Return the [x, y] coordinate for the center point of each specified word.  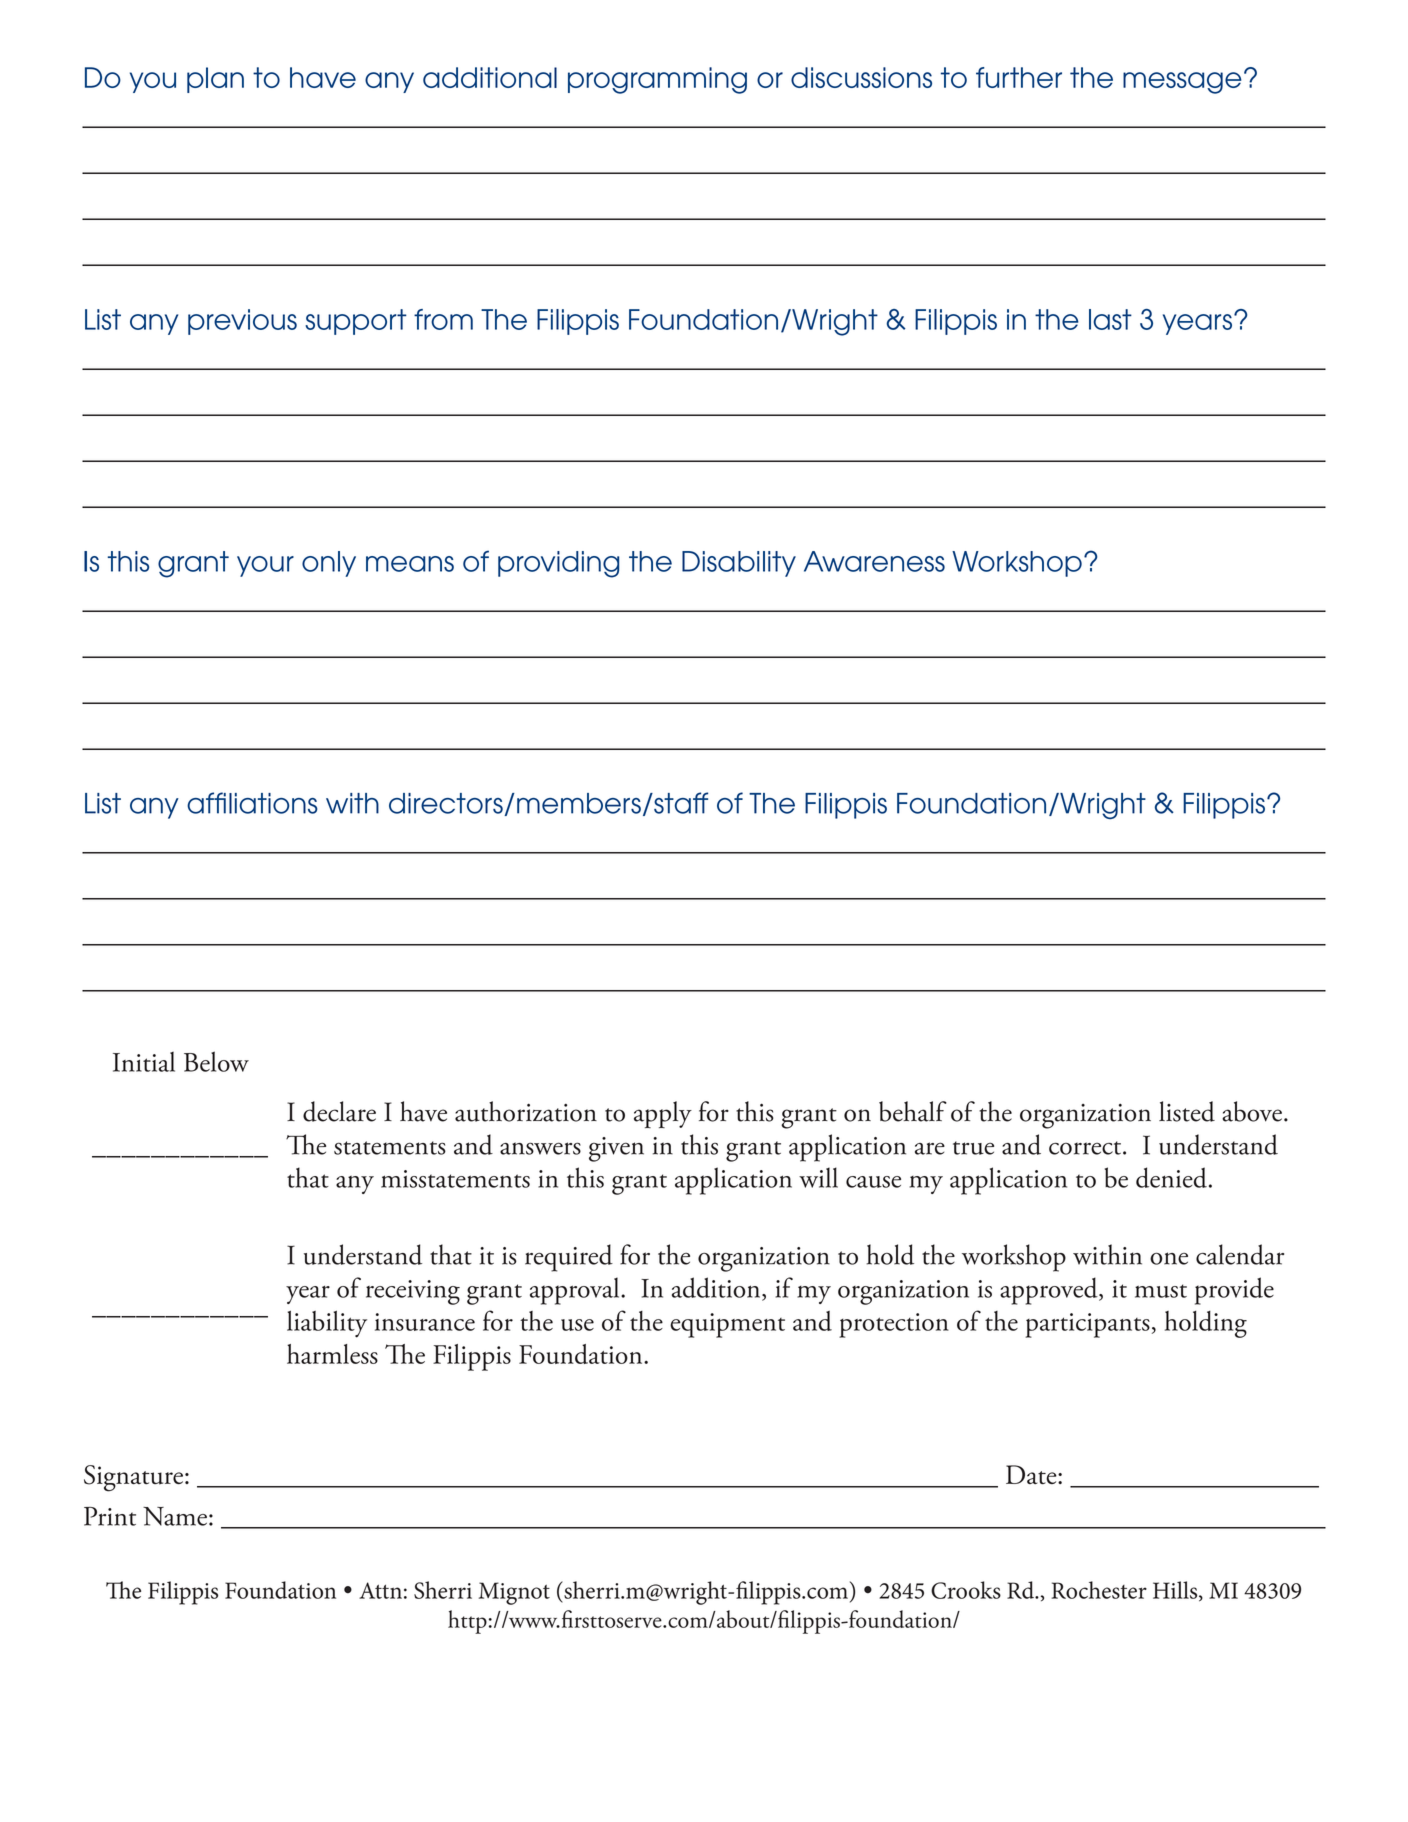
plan [215, 80]
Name [175, 1516]
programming [657, 80]
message [1182, 83]
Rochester [1099, 1590]
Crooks [966, 1590]
